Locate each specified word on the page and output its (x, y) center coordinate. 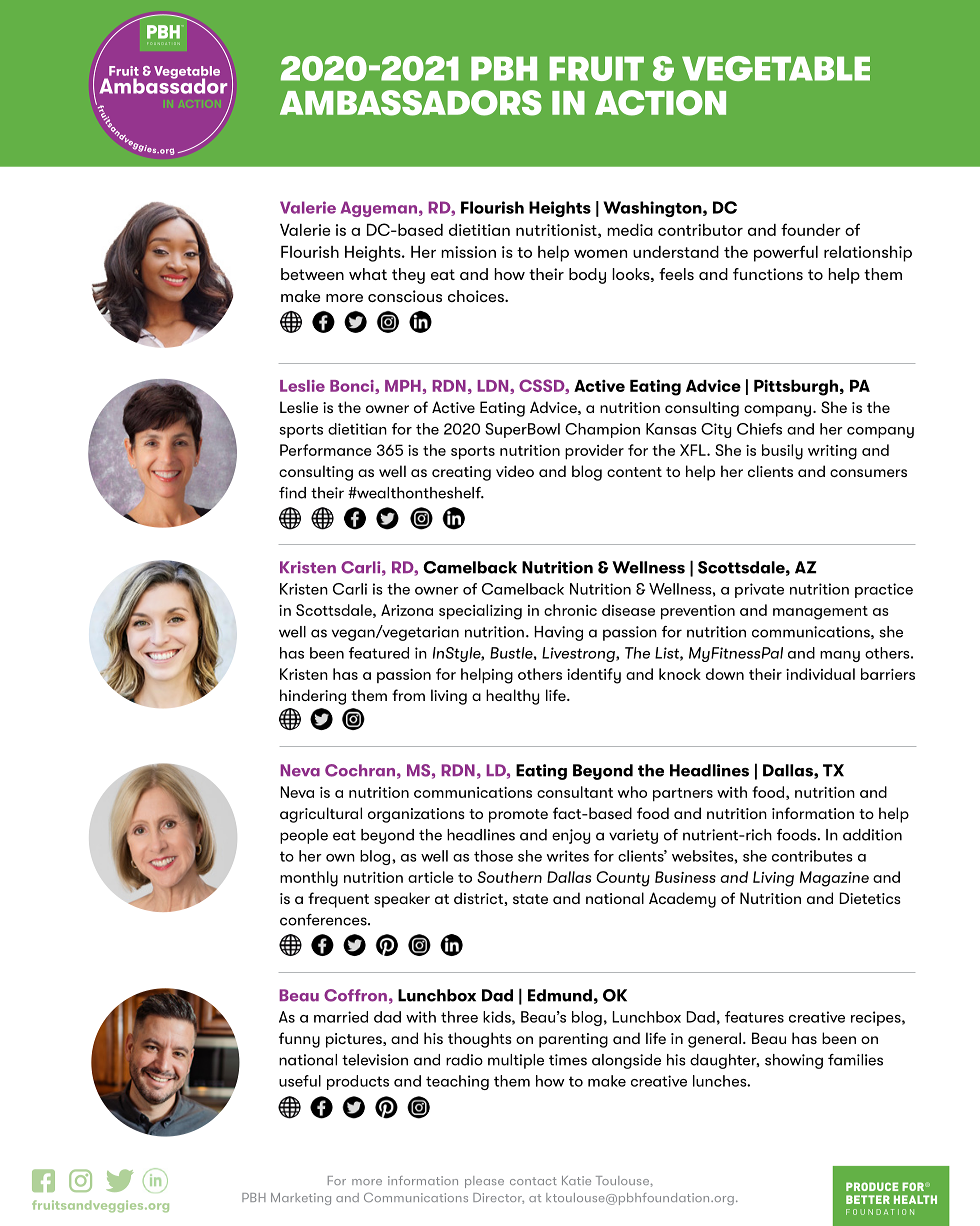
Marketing (301, 1199)
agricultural (321, 815)
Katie (576, 1180)
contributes (812, 856)
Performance (326, 450)
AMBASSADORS (411, 103)
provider (594, 451)
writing (832, 452)
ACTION (660, 103)
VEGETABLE (776, 68)
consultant (575, 792)
